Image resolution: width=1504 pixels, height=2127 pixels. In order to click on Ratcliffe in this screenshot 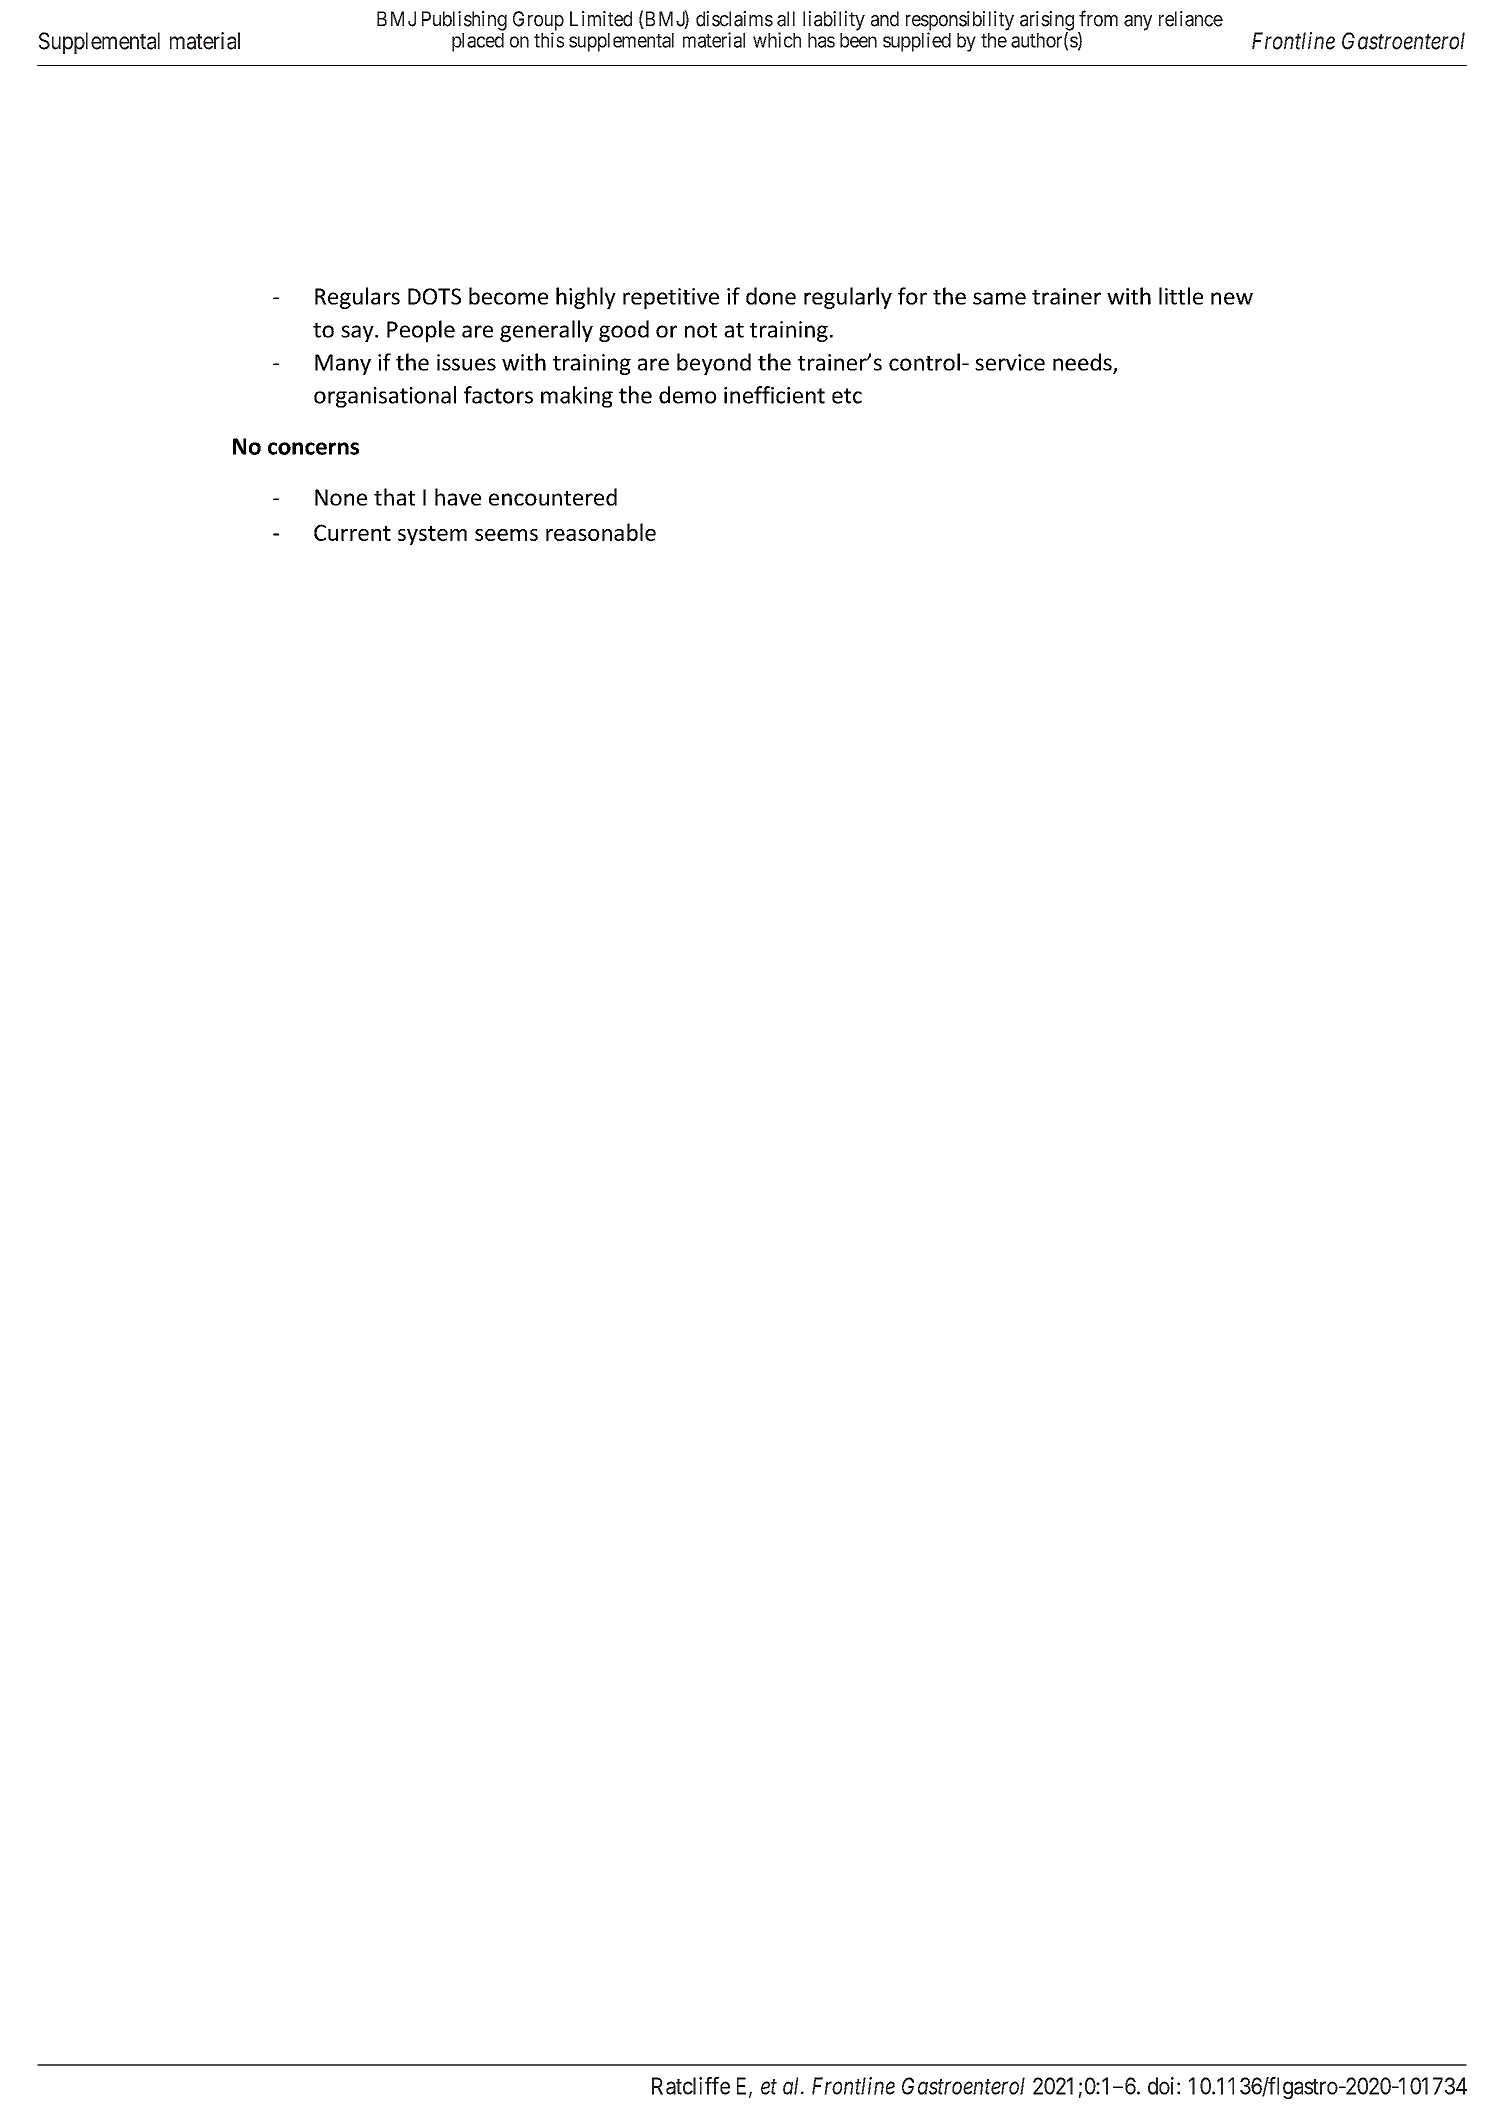, I will do `click(691, 2086)`.
